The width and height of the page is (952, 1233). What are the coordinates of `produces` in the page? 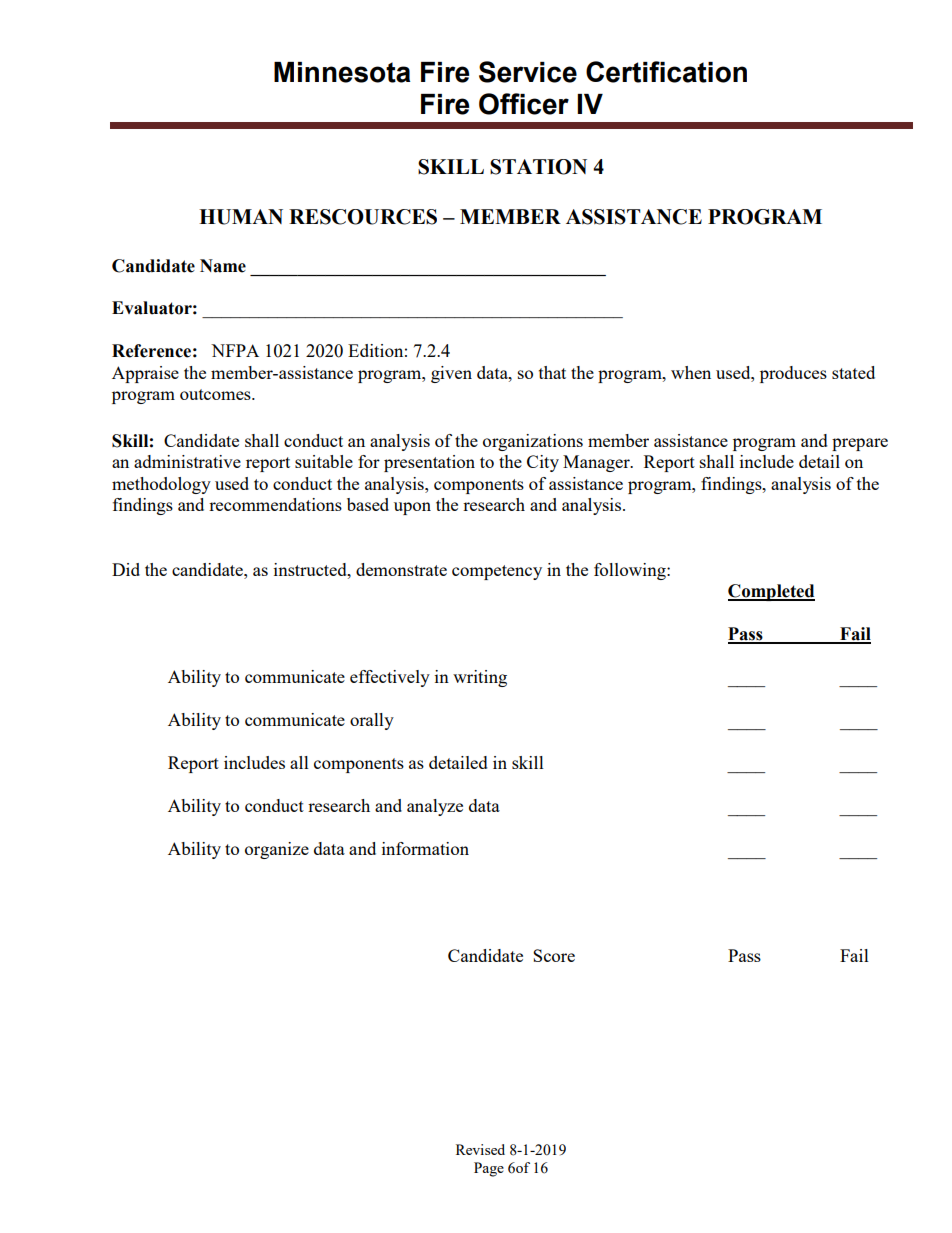 It's located at (793, 374).
